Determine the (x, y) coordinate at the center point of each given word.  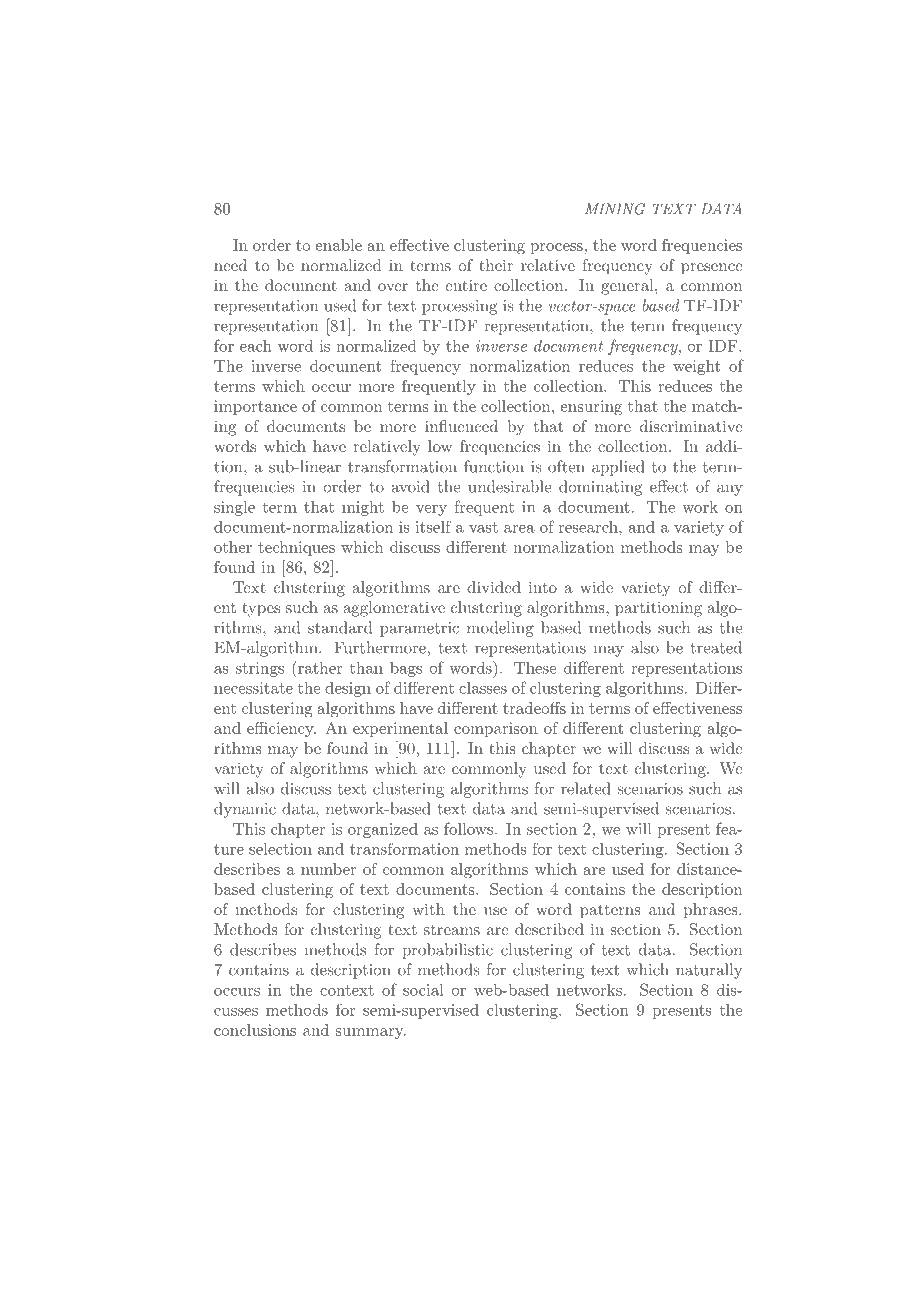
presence (712, 269)
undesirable (509, 486)
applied (618, 468)
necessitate (253, 688)
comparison (496, 729)
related (585, 788)
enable (339, 245)
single (234, 508)
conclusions (255, 1030)
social (423, 990)
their (496, 265)
